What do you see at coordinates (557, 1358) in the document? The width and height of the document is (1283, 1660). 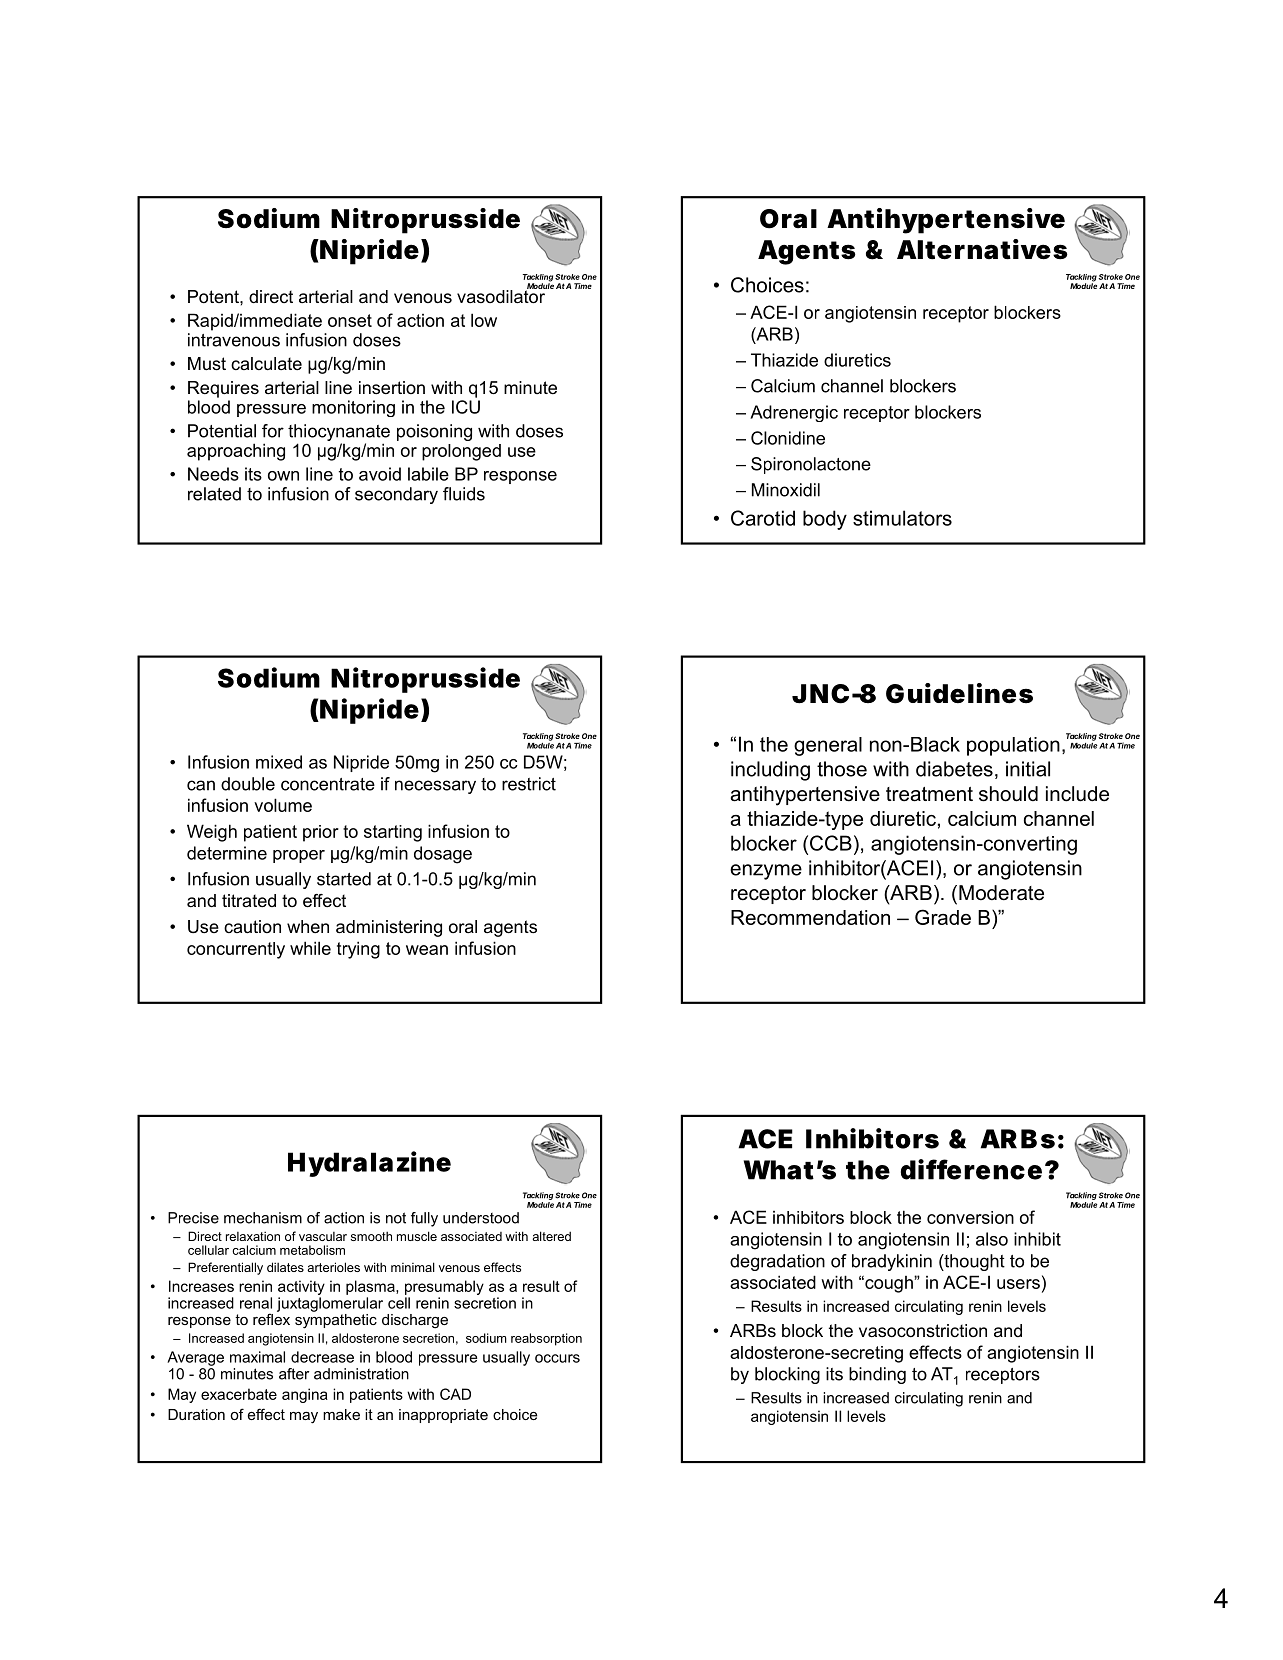 I see `occurs` at bounding box center [557, 1358].
